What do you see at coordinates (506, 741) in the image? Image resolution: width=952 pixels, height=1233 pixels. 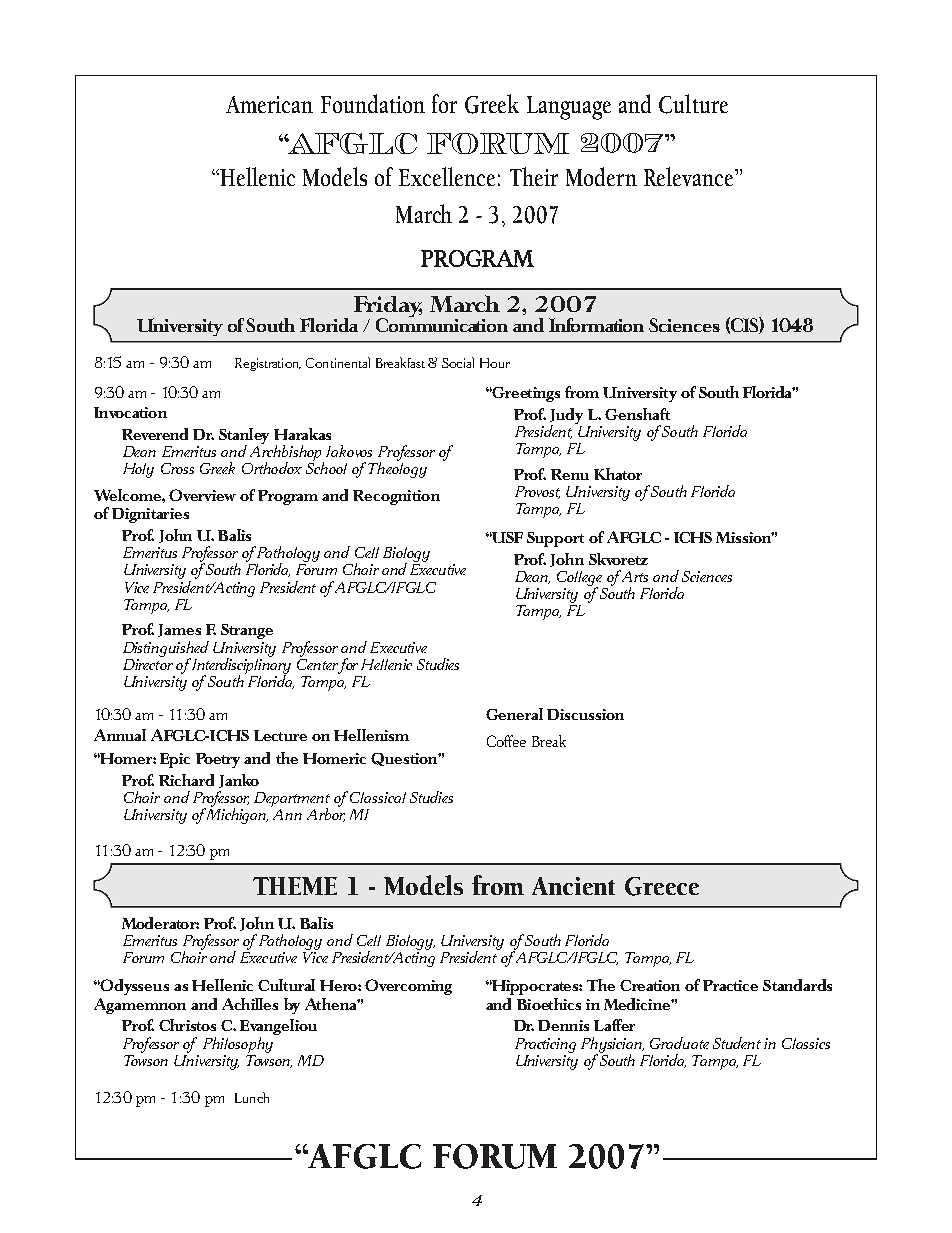 I see `Coffee` at bounding box center [506, 741].
